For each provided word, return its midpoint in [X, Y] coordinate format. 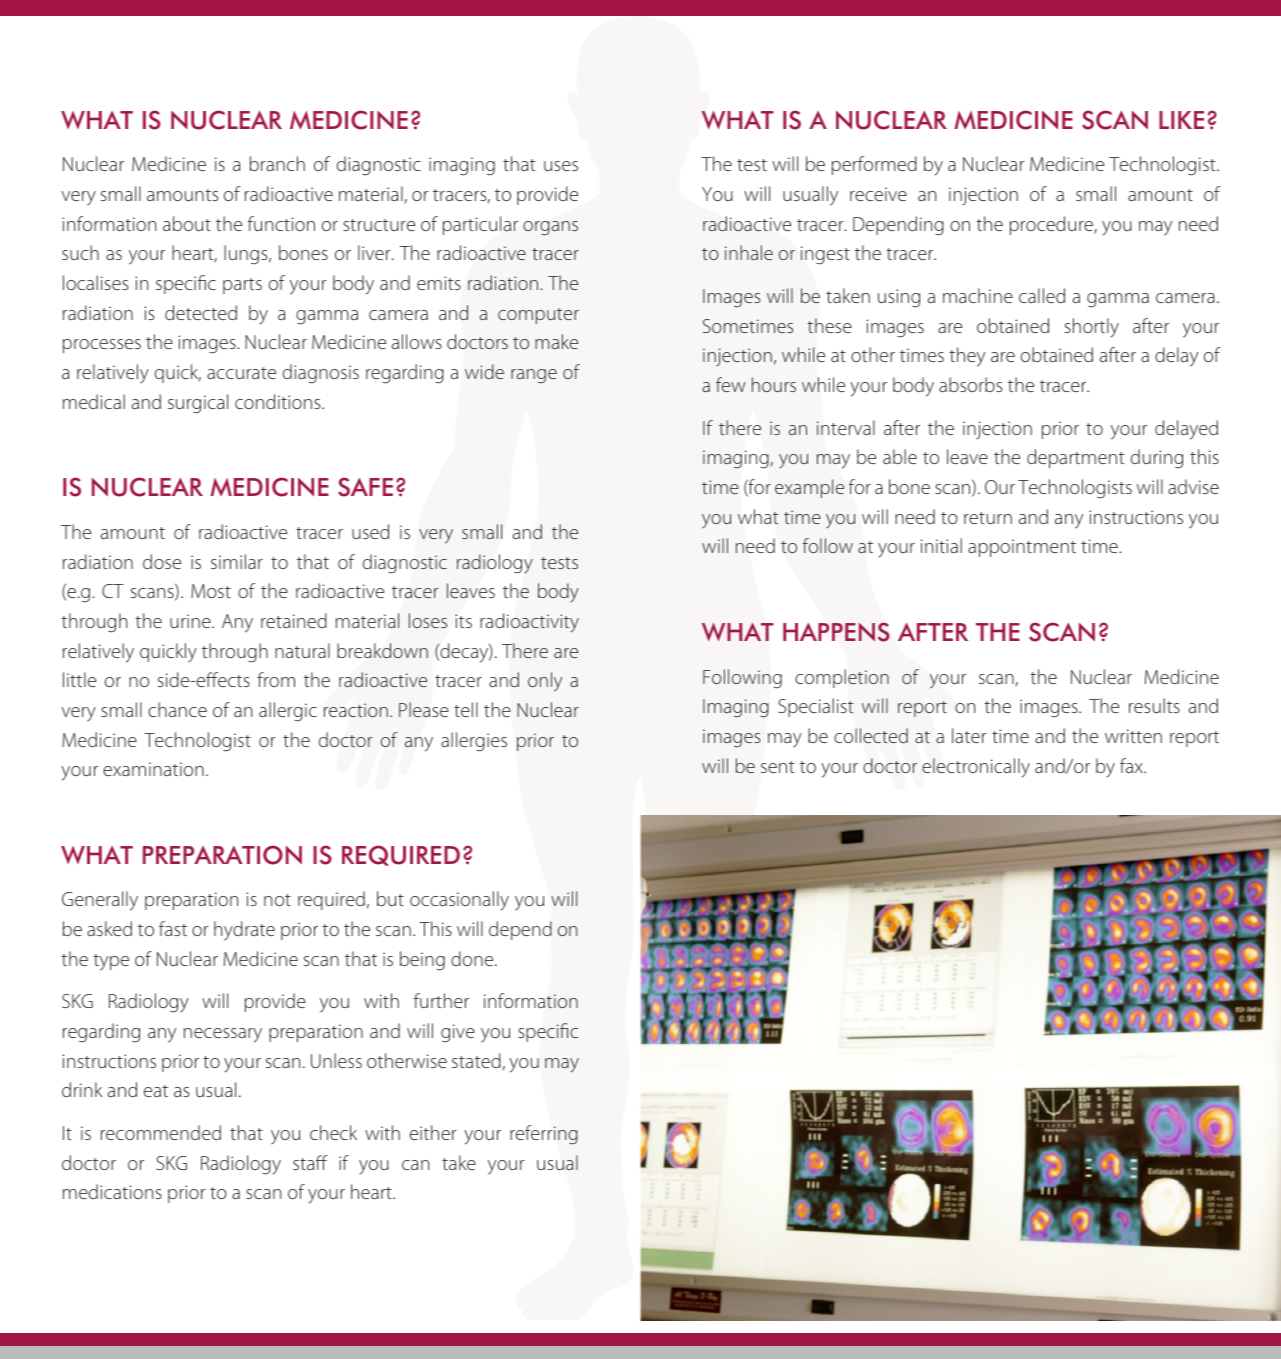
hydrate [244, 931]
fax [1132, 765]
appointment [1022, 548]
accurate [241, 373]
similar [237, 561]
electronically [976, 767]
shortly [1092, 327]
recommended [161, 1132]
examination [153, 769]
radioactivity [529, 622]
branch [277, 163]
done [473, 958]
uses [561, 166]
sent [778, 767]
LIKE [1181, 120]
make [556, 341]
